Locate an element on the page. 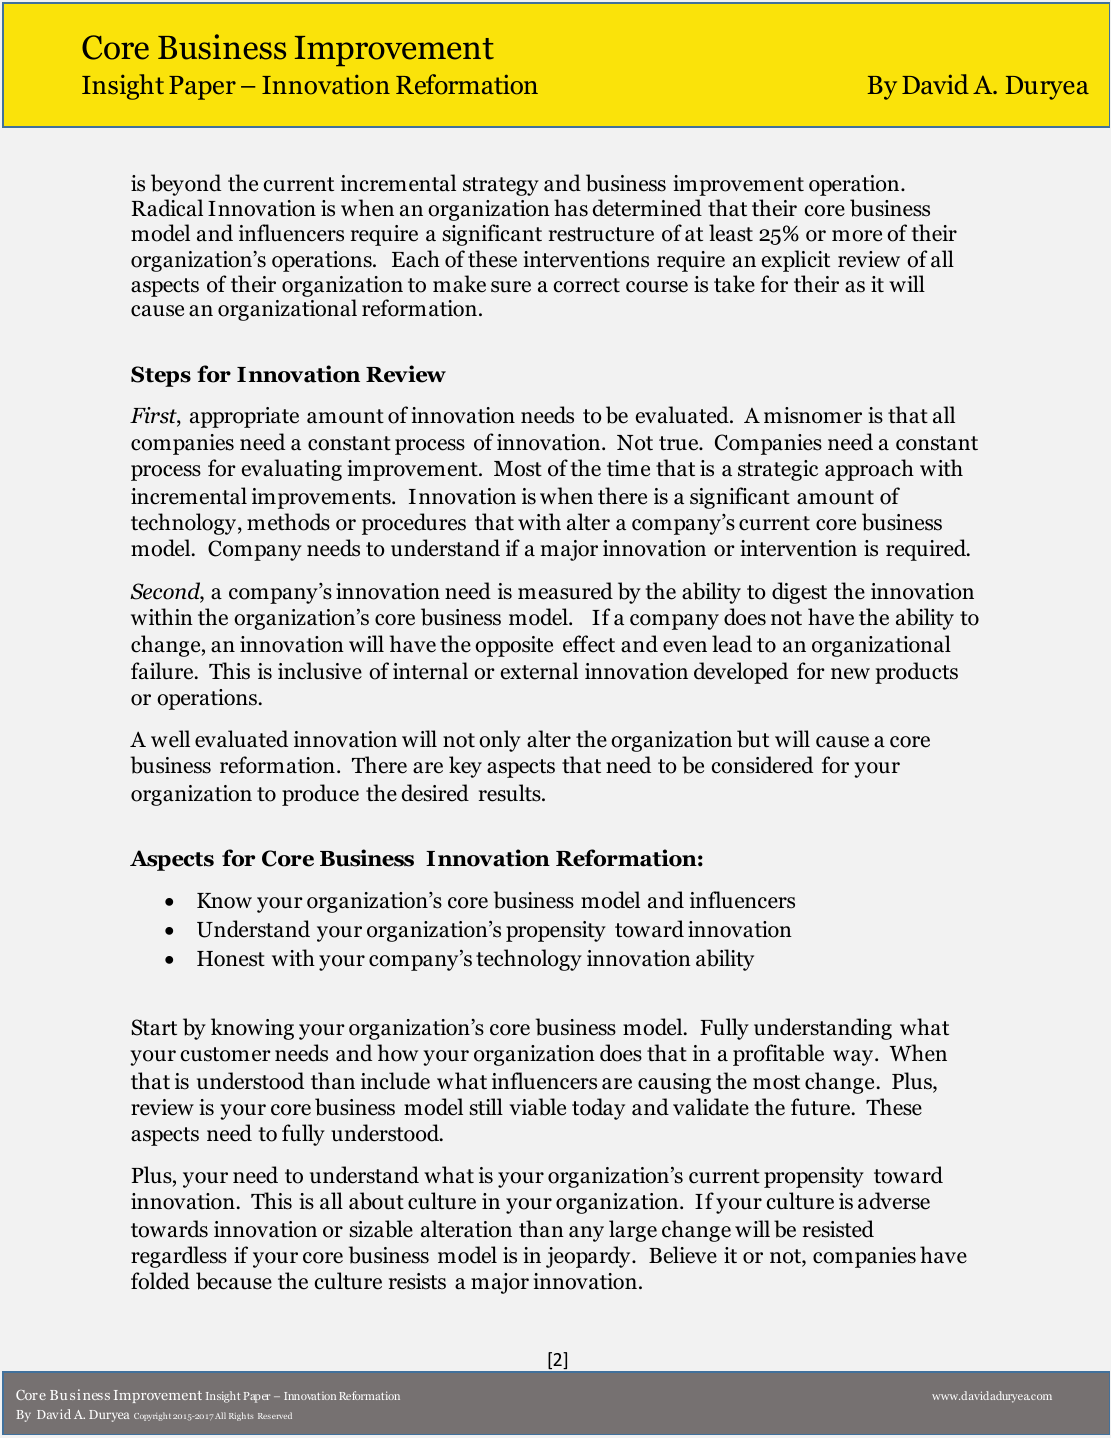 The image size is (1111, 1438). more is located at coordinates (857, 236).
